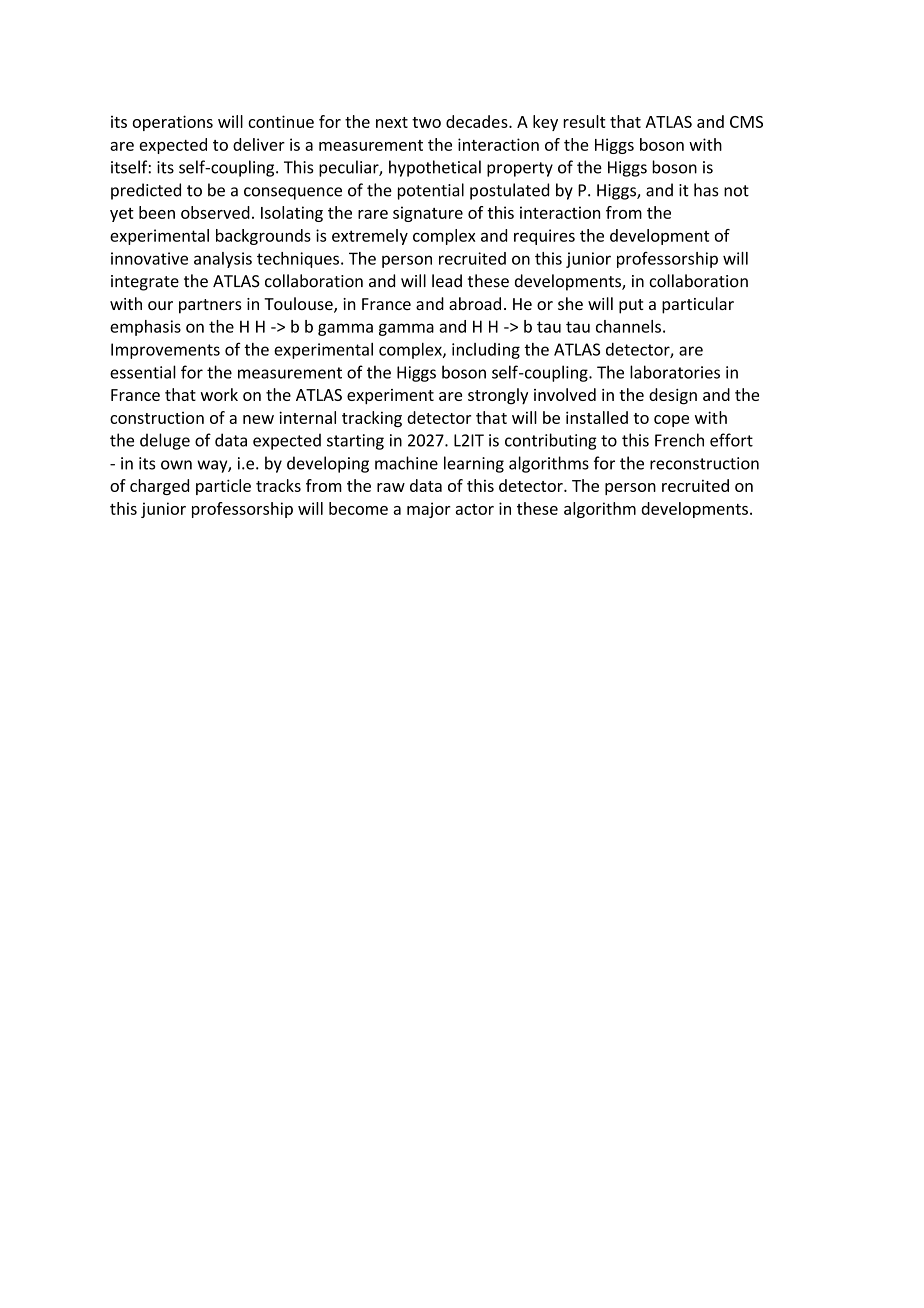 The image size is (924, 1308). Describe the element at coordinates (475, 303) in the screenshot. I see `abroad` at that location.
